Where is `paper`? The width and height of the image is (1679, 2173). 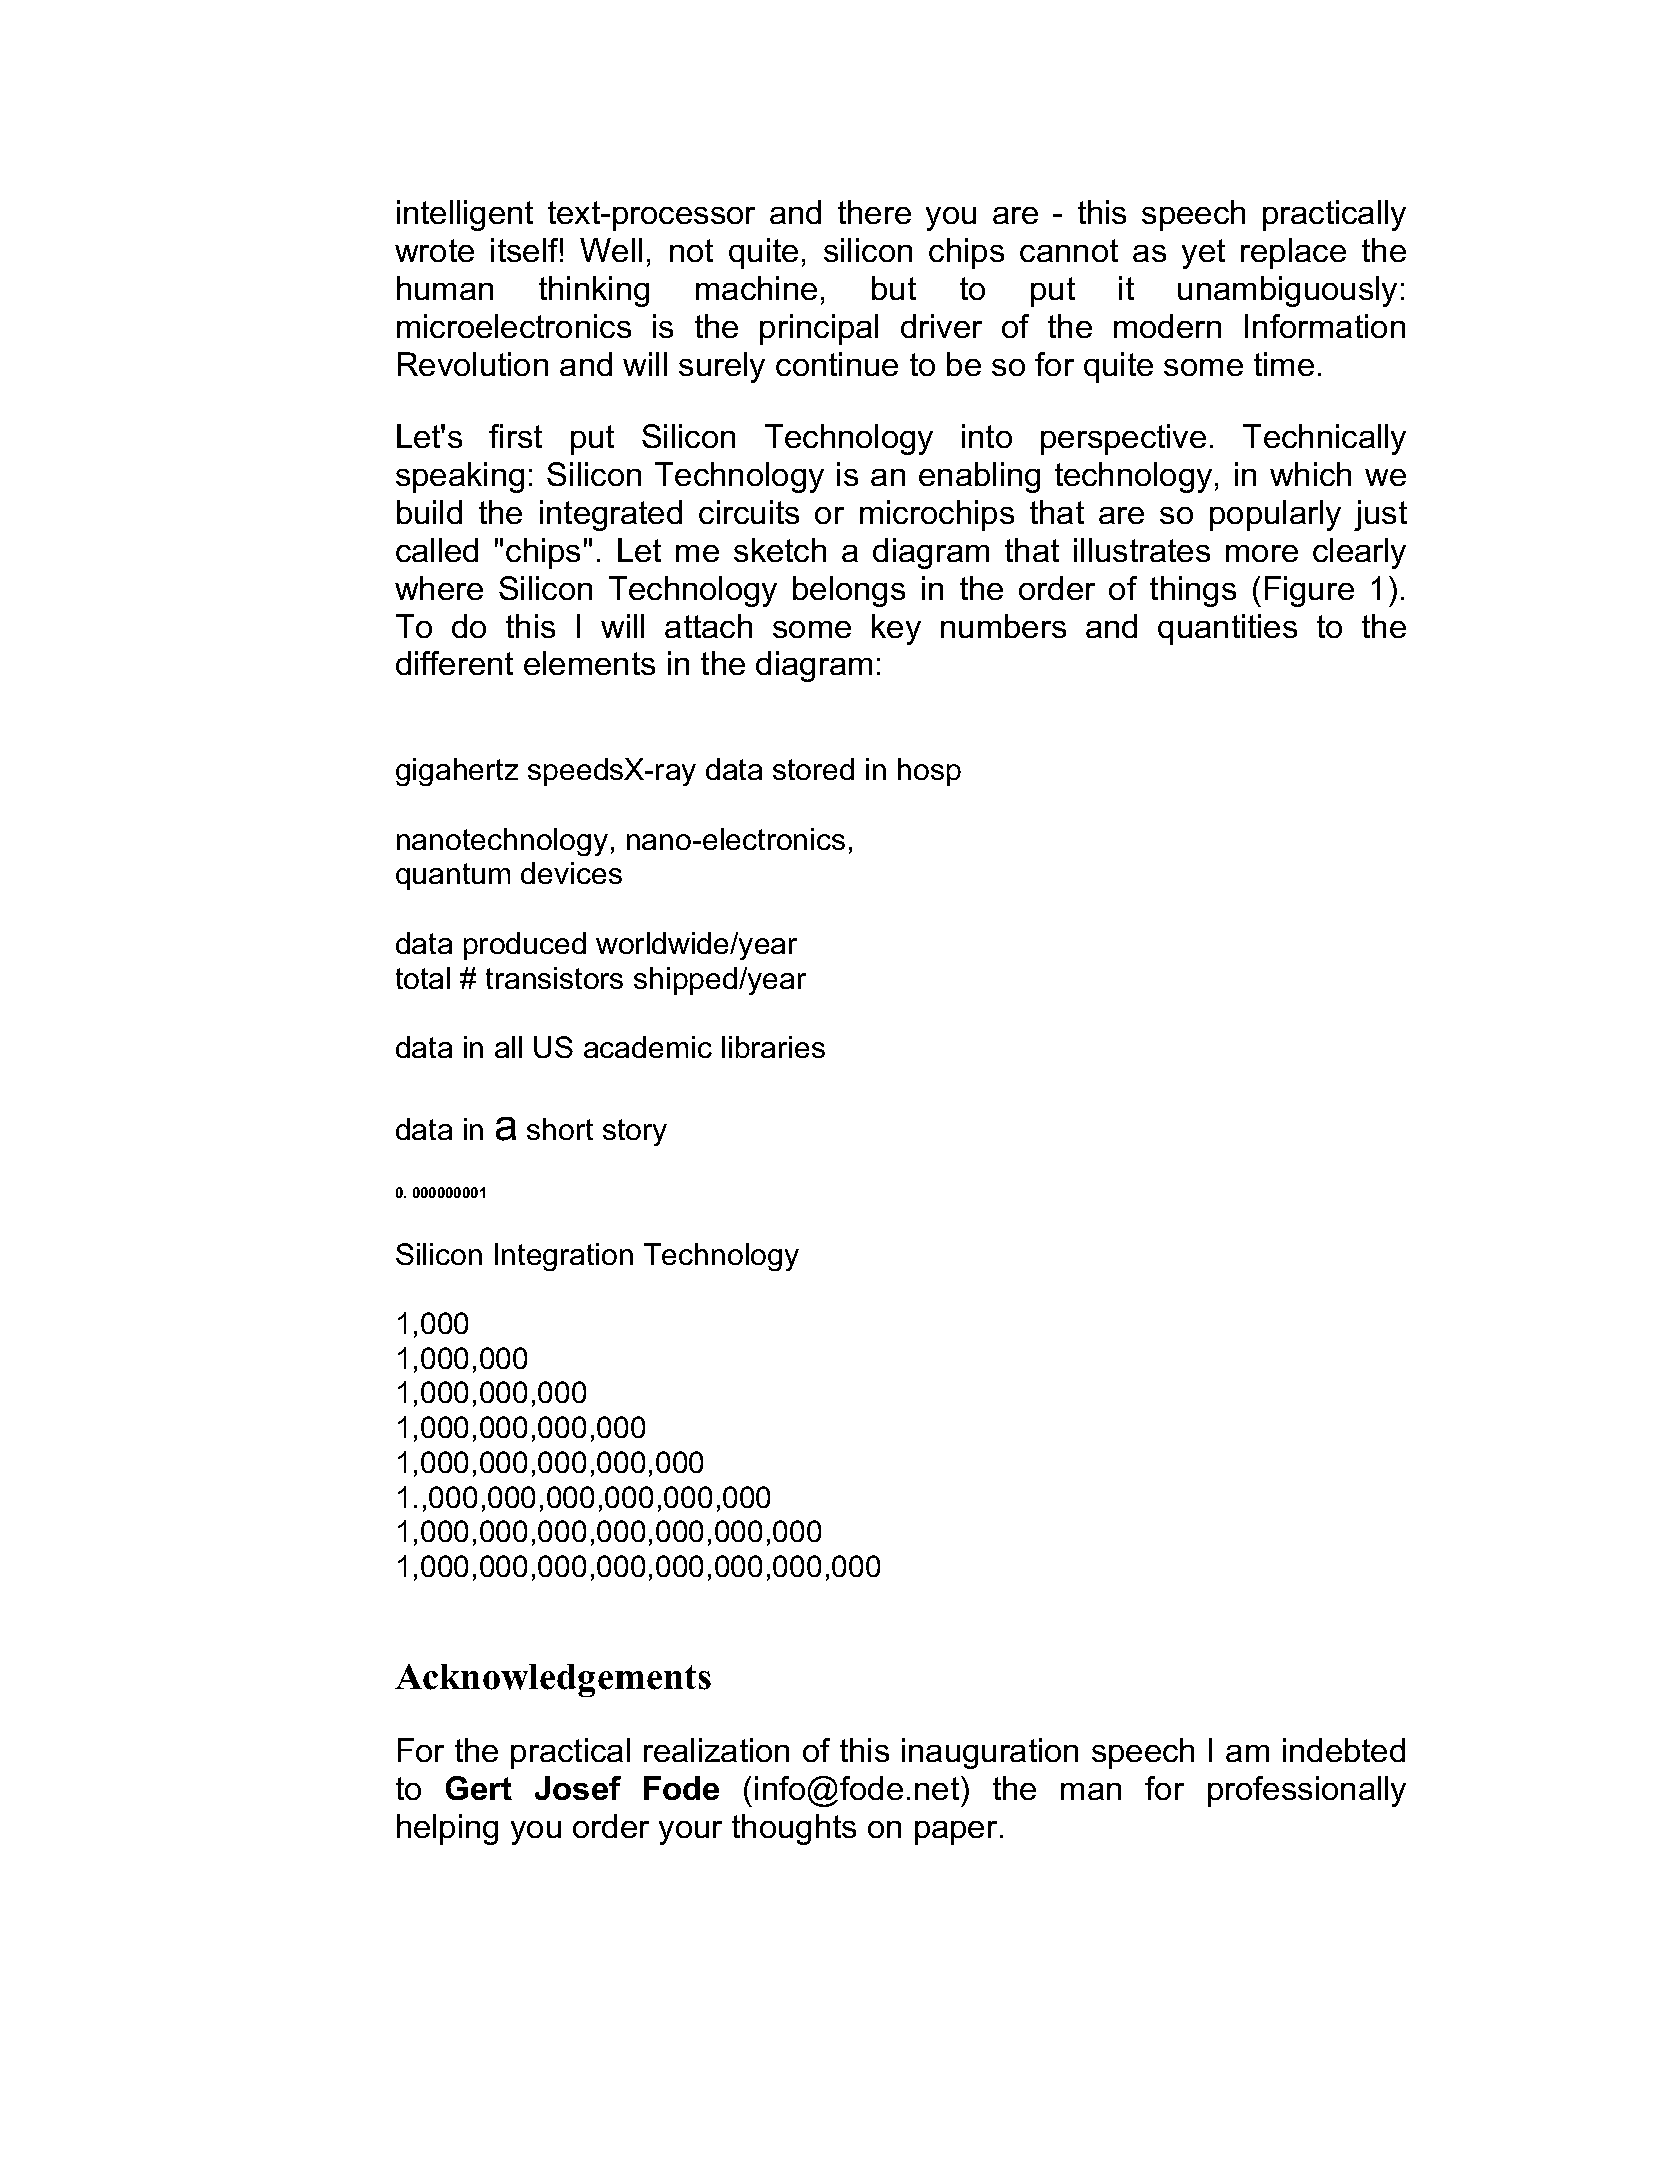
paper is located at coordinates (956, 1833).
